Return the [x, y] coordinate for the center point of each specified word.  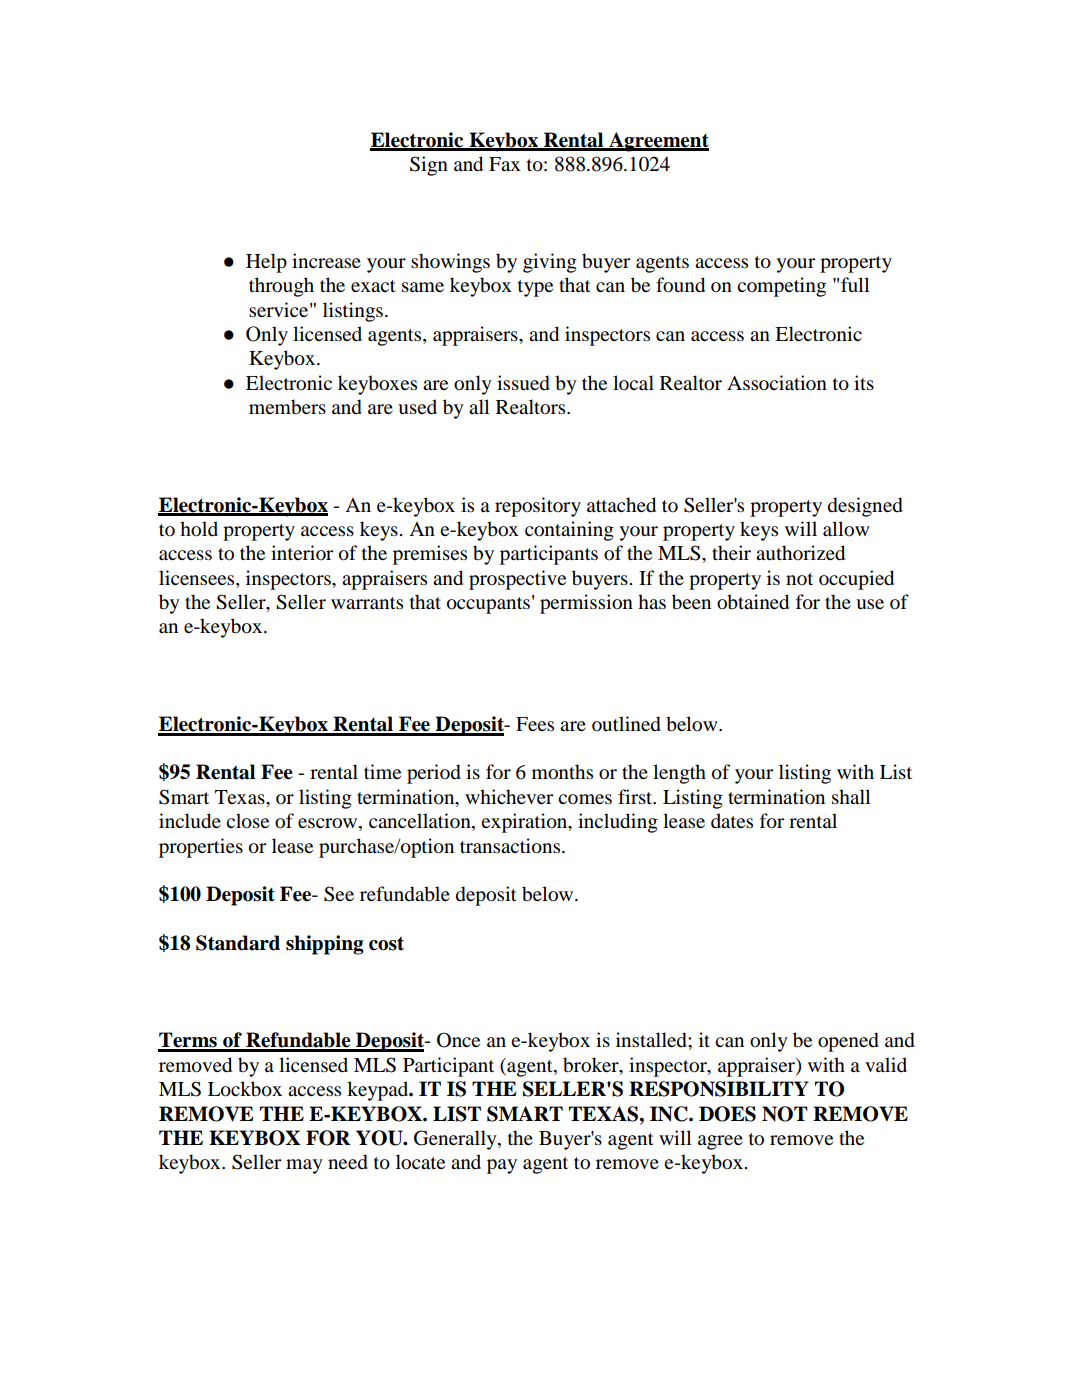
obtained [753, 602]
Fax [505, 164]
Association [777, 383]
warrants [367, 603]
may [304, 1166]
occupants [488, 605]
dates [732, 821]
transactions [511, 846]
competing [781, 287]
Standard [238, 943]
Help [266, 263]
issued [523, 383]
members [287, 407]
